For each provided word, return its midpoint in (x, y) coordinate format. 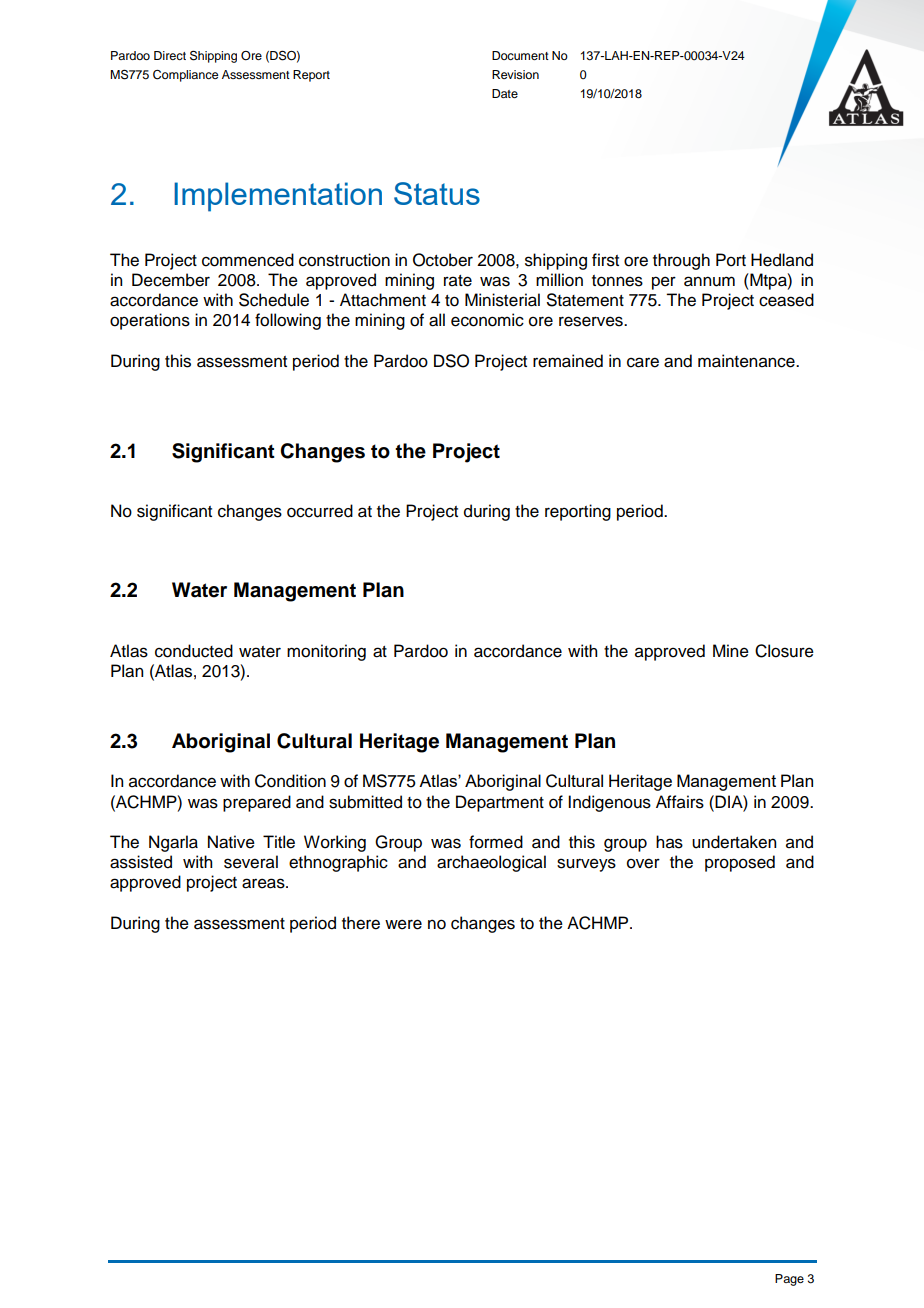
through (681, 261)
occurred (320, 511)
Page (789, 1280)
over (643, 863)
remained (568, 361)
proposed (740, 863)
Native (231, 842)
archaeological (491, 863)
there (361, 923)
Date (505, 93)
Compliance (185, 76)
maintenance (747, 361)
